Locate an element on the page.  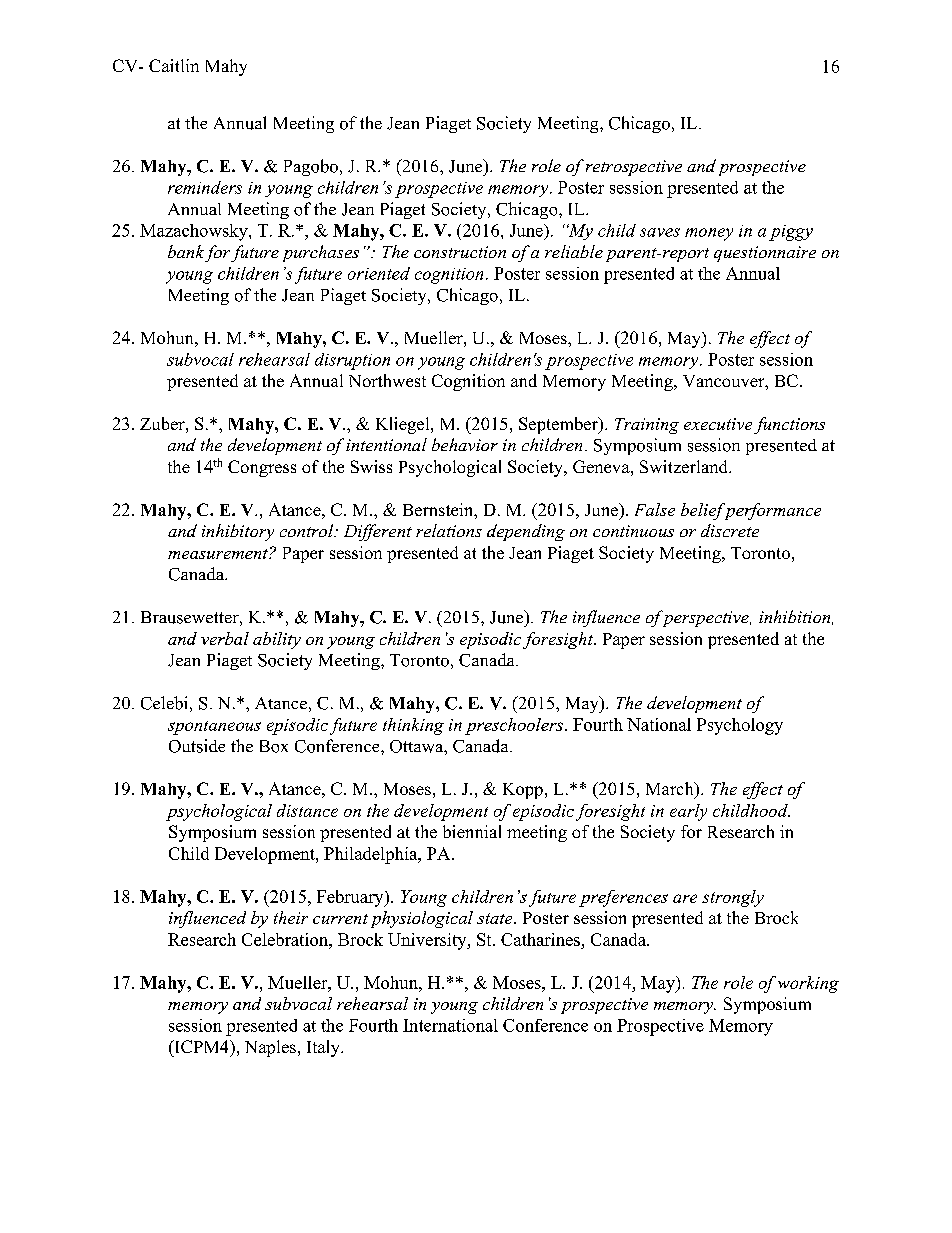
biennial is located at coordinates (472, 831).
